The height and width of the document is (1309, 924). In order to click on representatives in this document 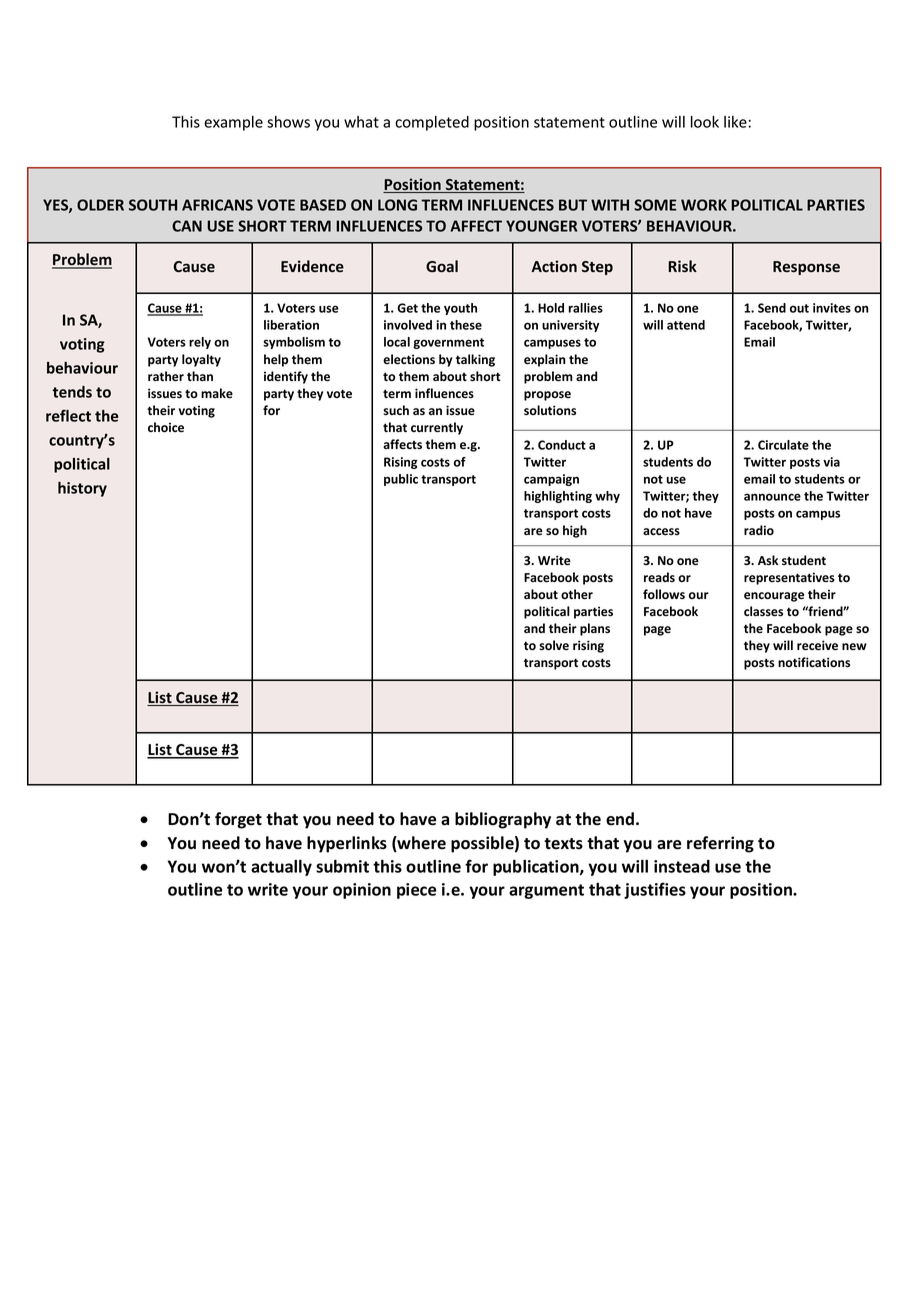, I will do `click(789, 578)`.
